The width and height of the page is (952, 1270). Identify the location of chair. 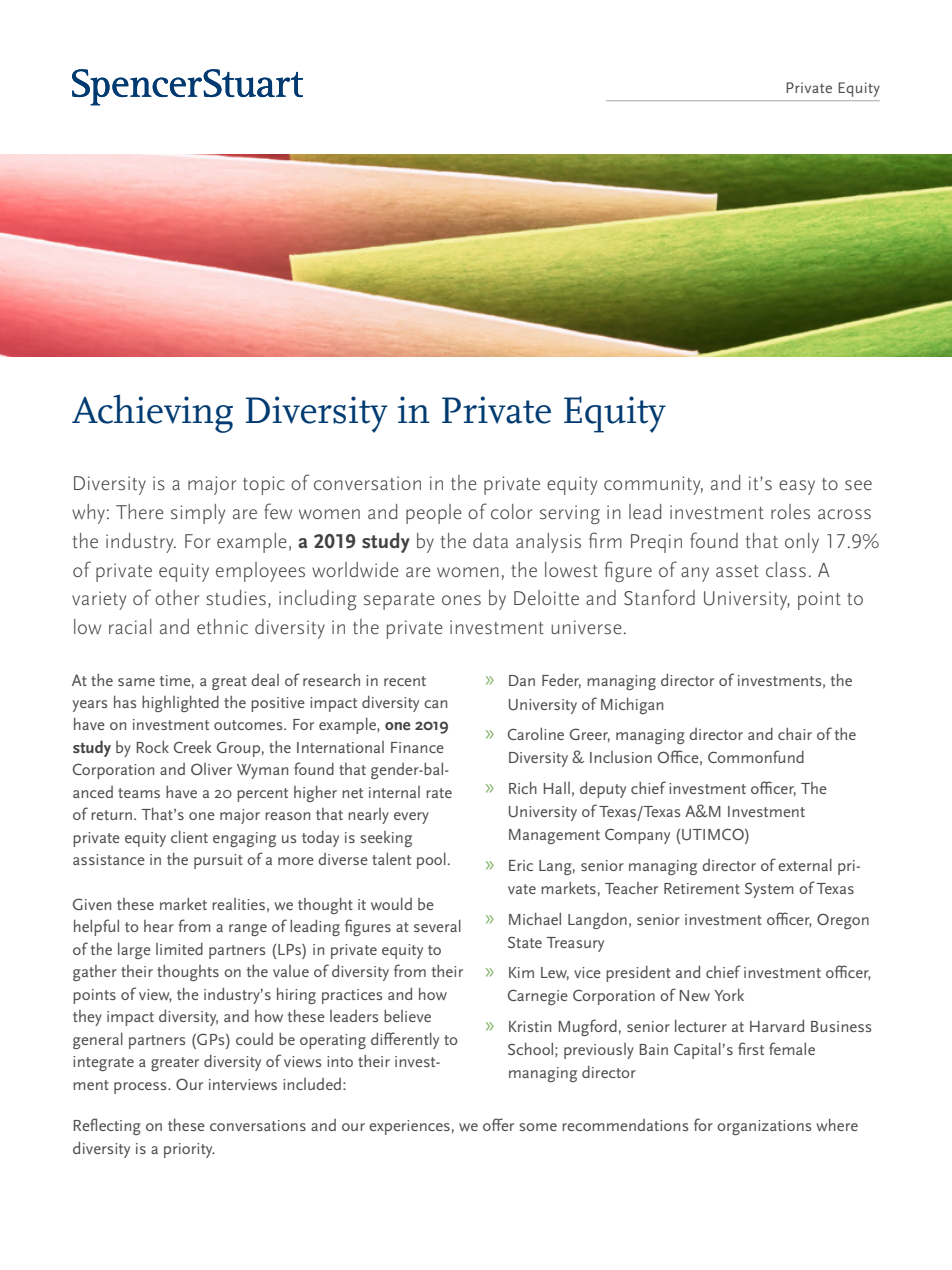
(795, 734).
